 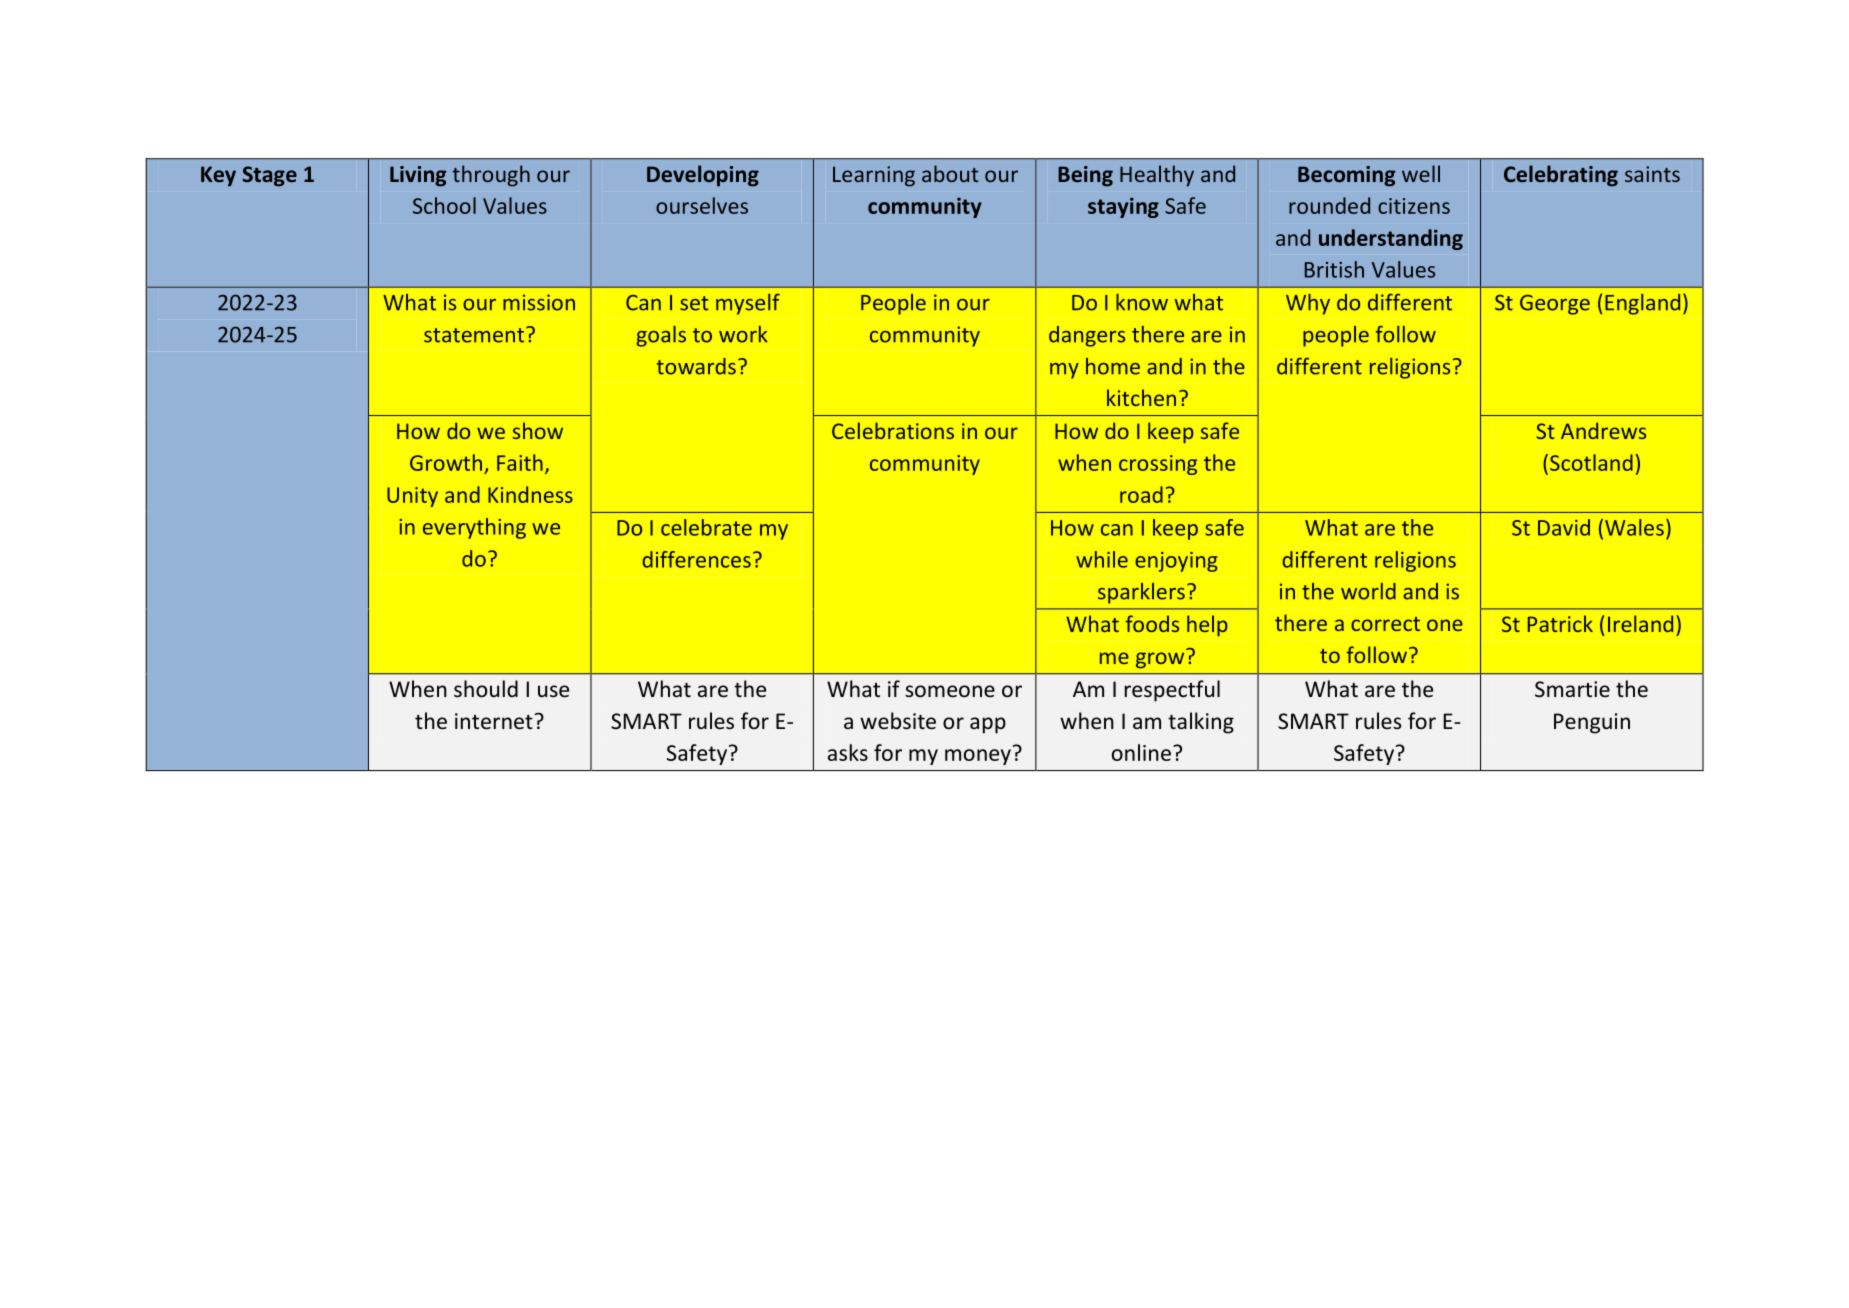 What do you see at coordinates (1368, 591) in the screenshot?
I see `world` at bounding box center [1368, 591].
